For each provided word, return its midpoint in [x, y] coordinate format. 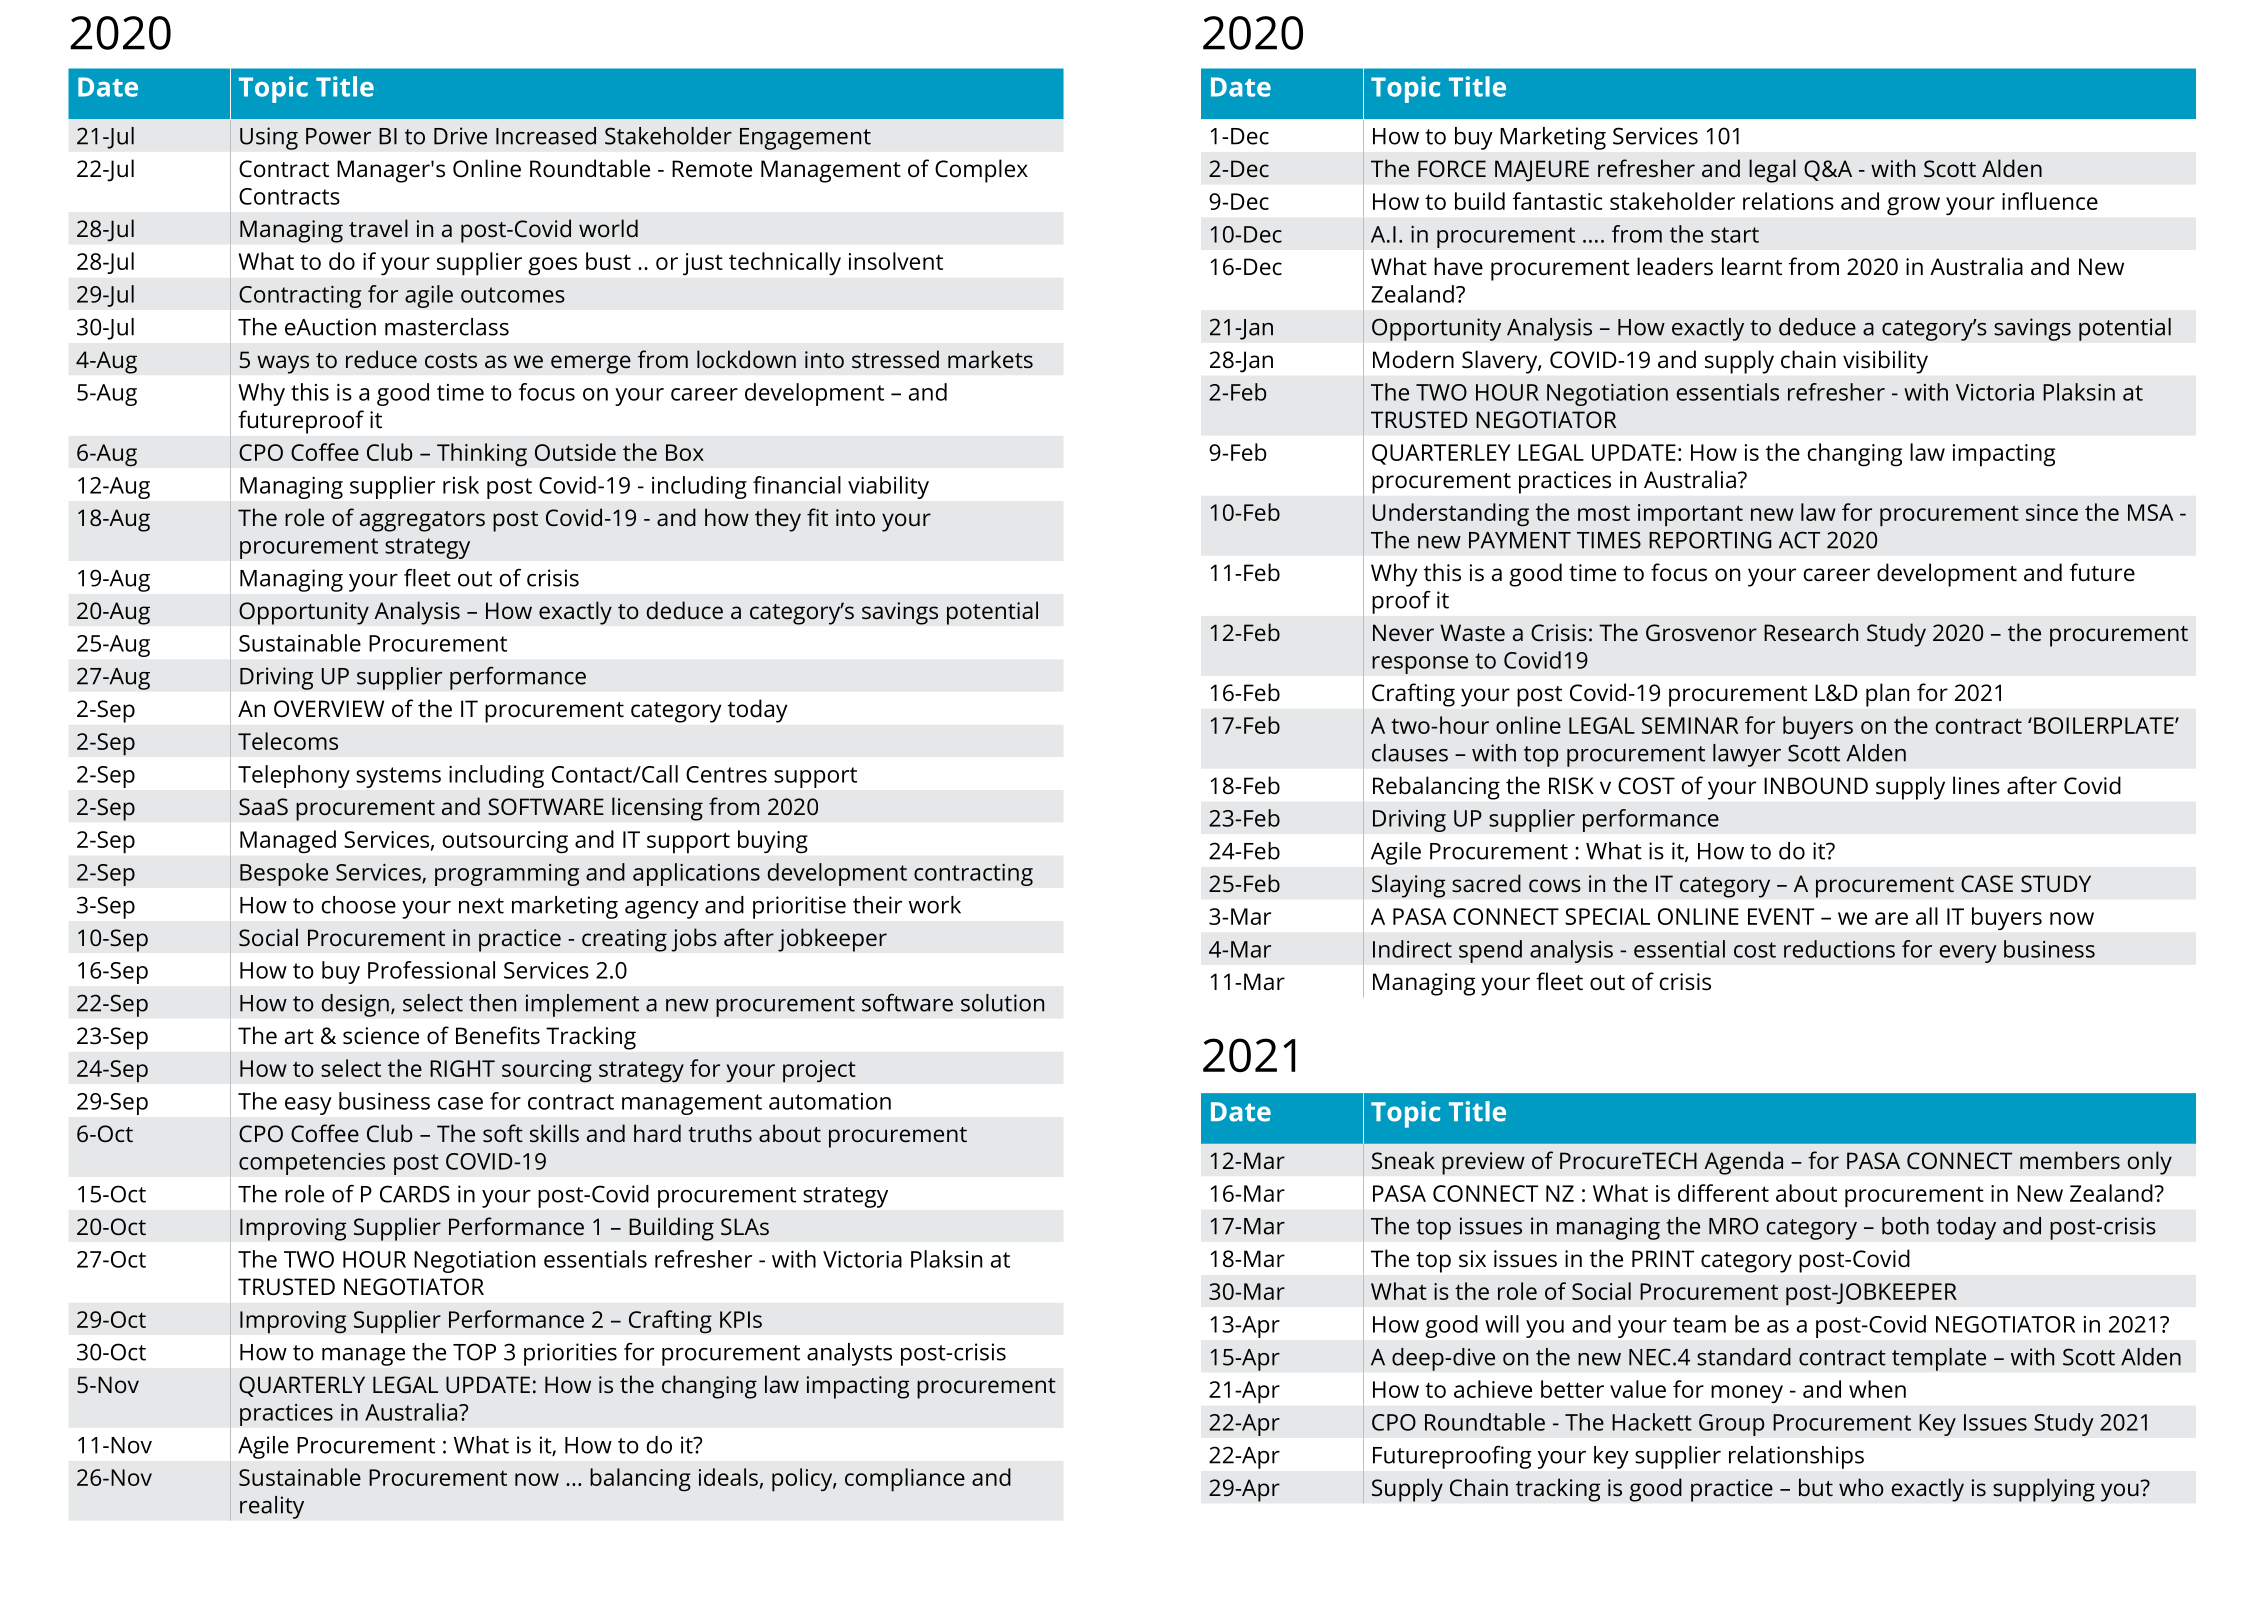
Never [1403, 632]
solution [1002, 1003]
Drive [460, 136]
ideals [728, 1477]
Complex [981, 171]
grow [1913, 206]
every [1968, 954]
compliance [905, 1480]
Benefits [498, 1035]
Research [1811, 632]
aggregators [422, 521]
